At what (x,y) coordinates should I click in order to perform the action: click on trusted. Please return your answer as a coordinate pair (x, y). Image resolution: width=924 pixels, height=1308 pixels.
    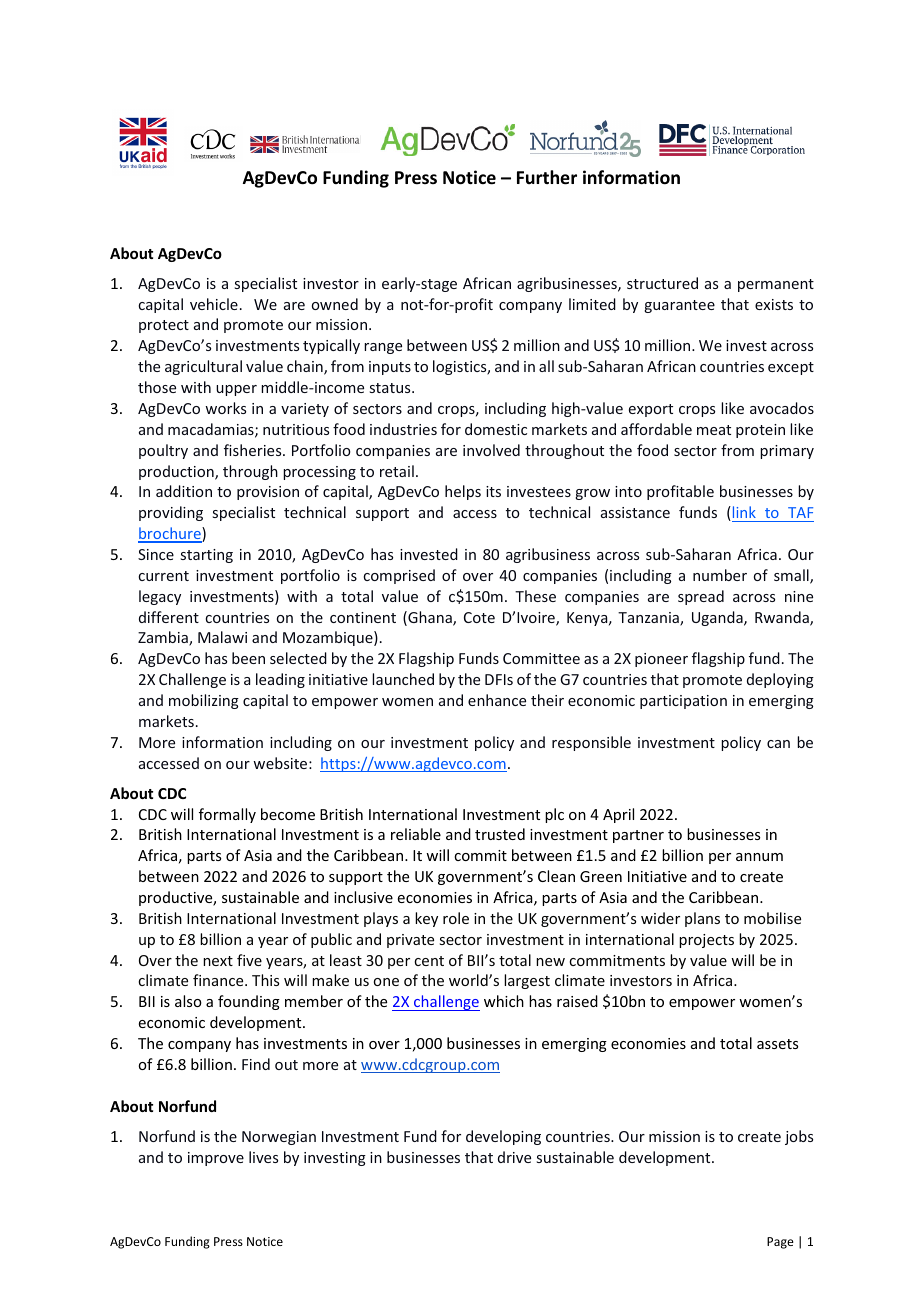
    Looking at the image, I should click on (500, 834).
